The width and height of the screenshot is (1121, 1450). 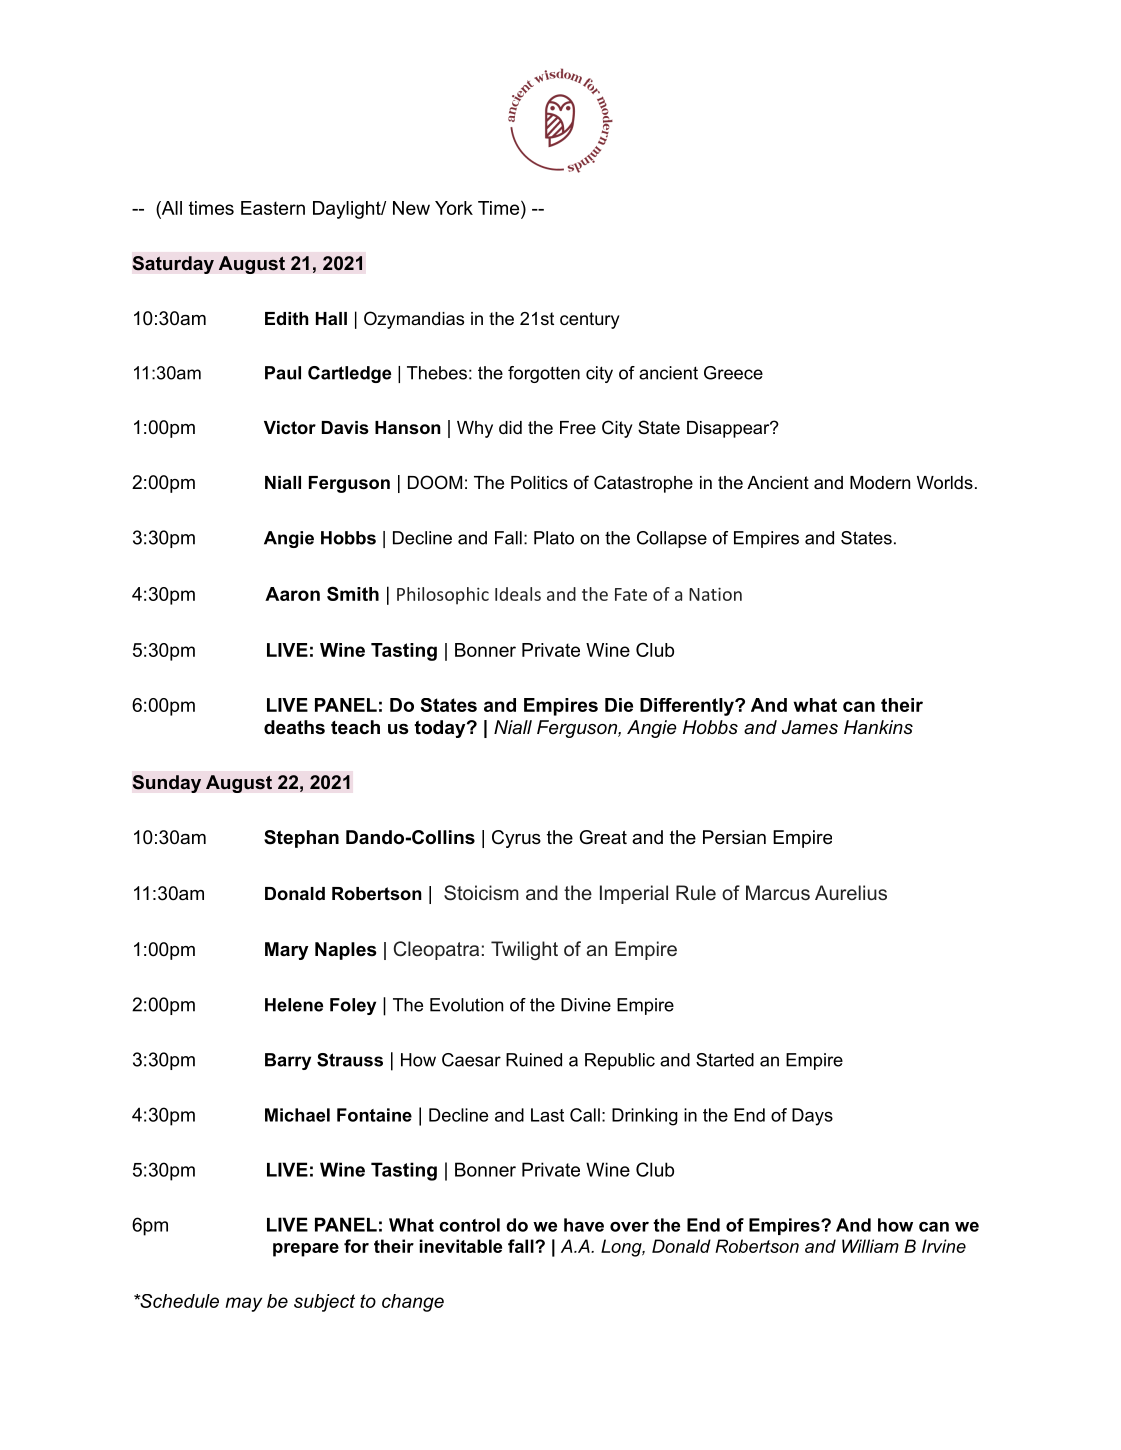 What do you see at coordinates (733, 373) in the screenshot?
I see `Greece` at bounding box center [733, 373].
